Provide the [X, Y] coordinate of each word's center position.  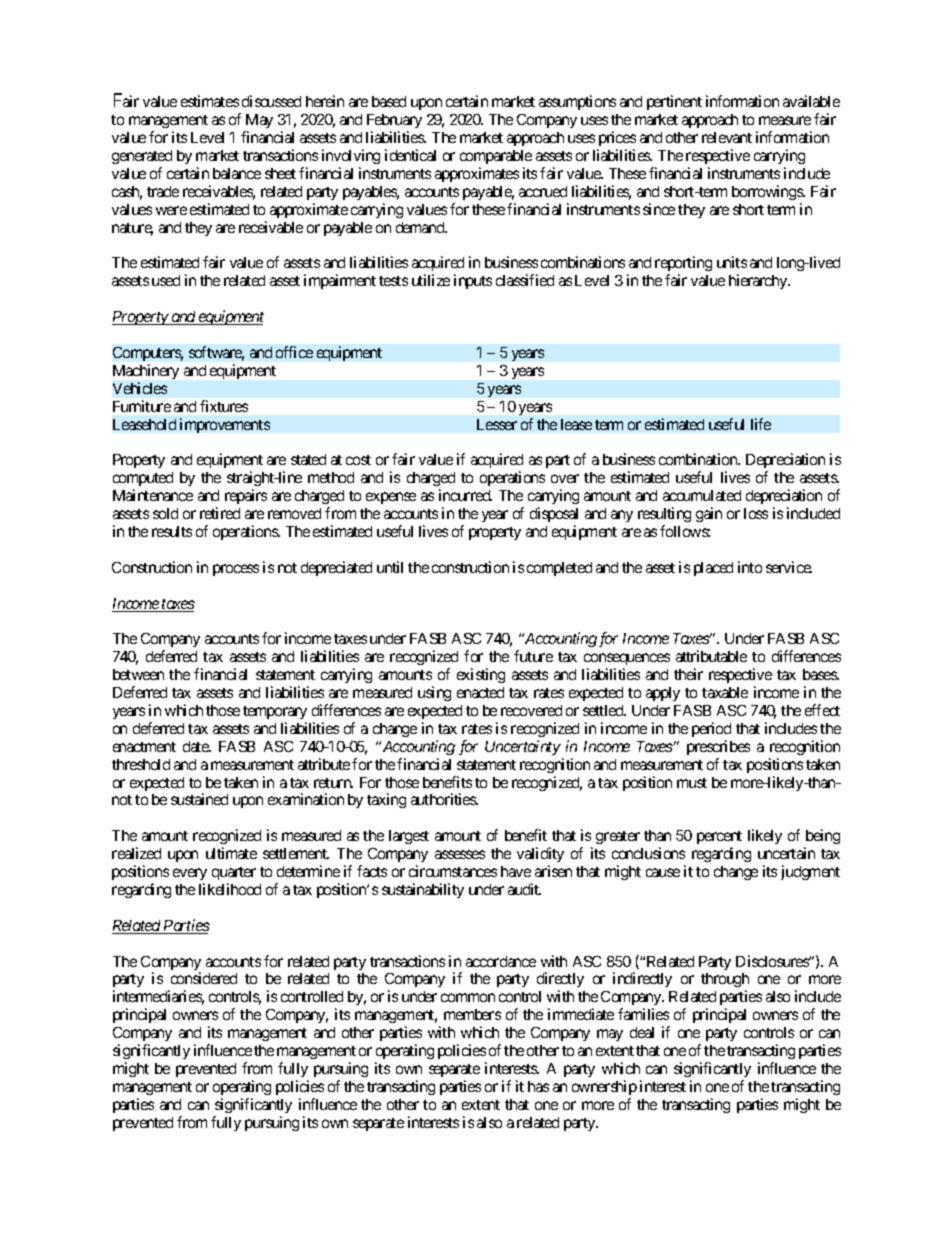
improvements [225, 425]
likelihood [230, 889]
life [761, 424]
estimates [210, 101]
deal [642, 1032]
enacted [480, 692]
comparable [496, 157]
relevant [727, 137]
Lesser [497, 424]
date [196, 746]
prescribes [718, 747]
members [472, 1014]
